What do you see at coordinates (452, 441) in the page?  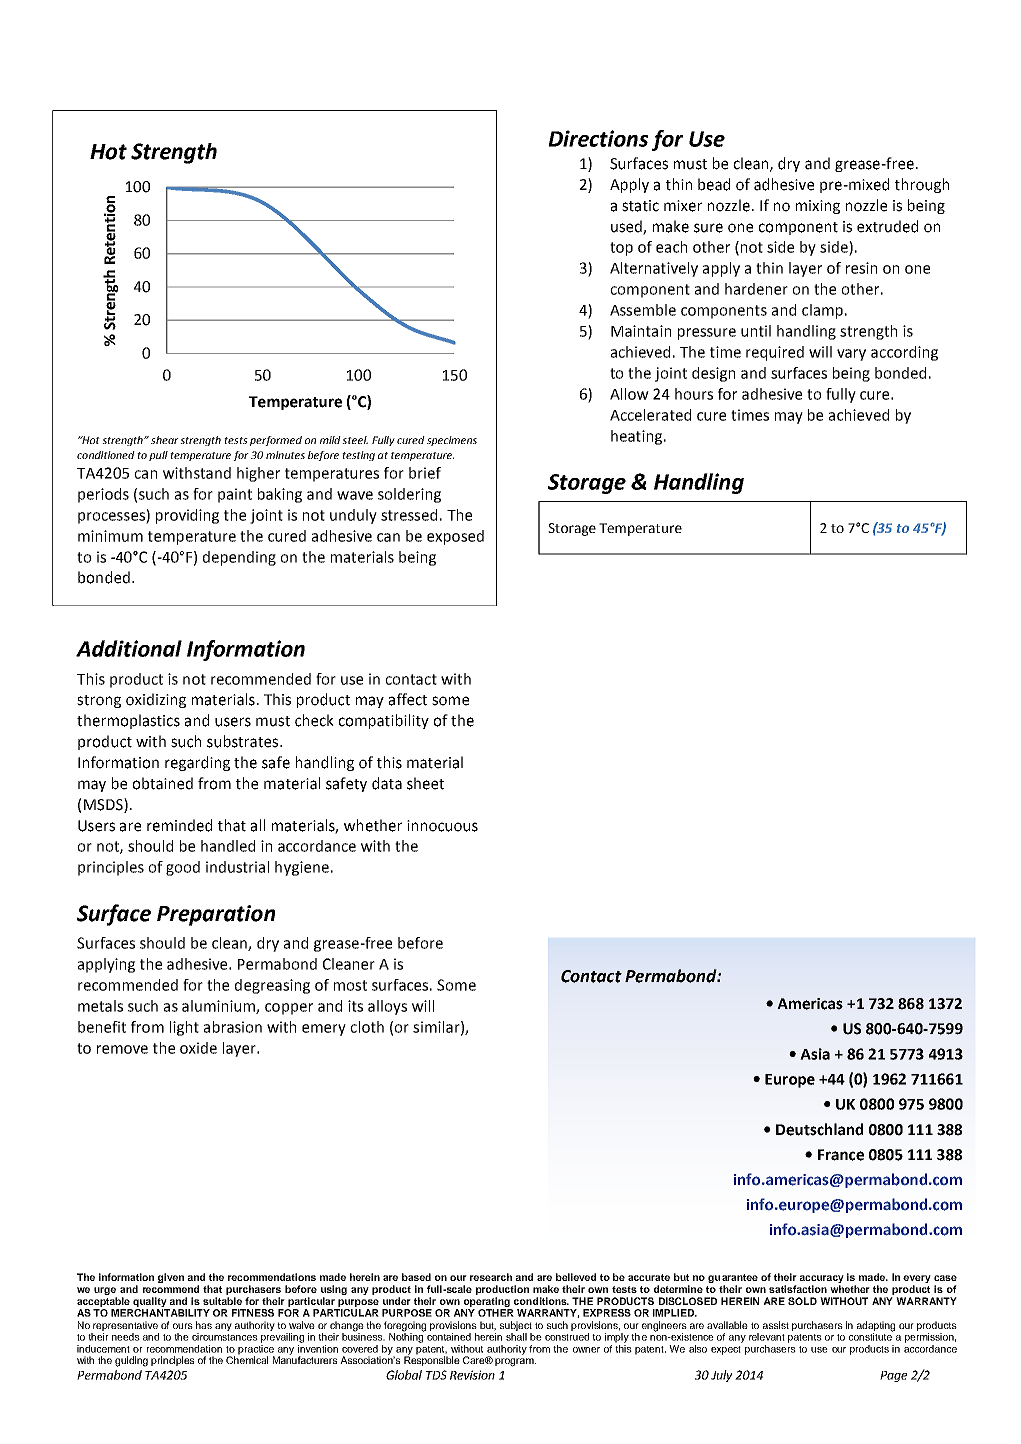 I see `specimens` at bounding box center [452, 441].
